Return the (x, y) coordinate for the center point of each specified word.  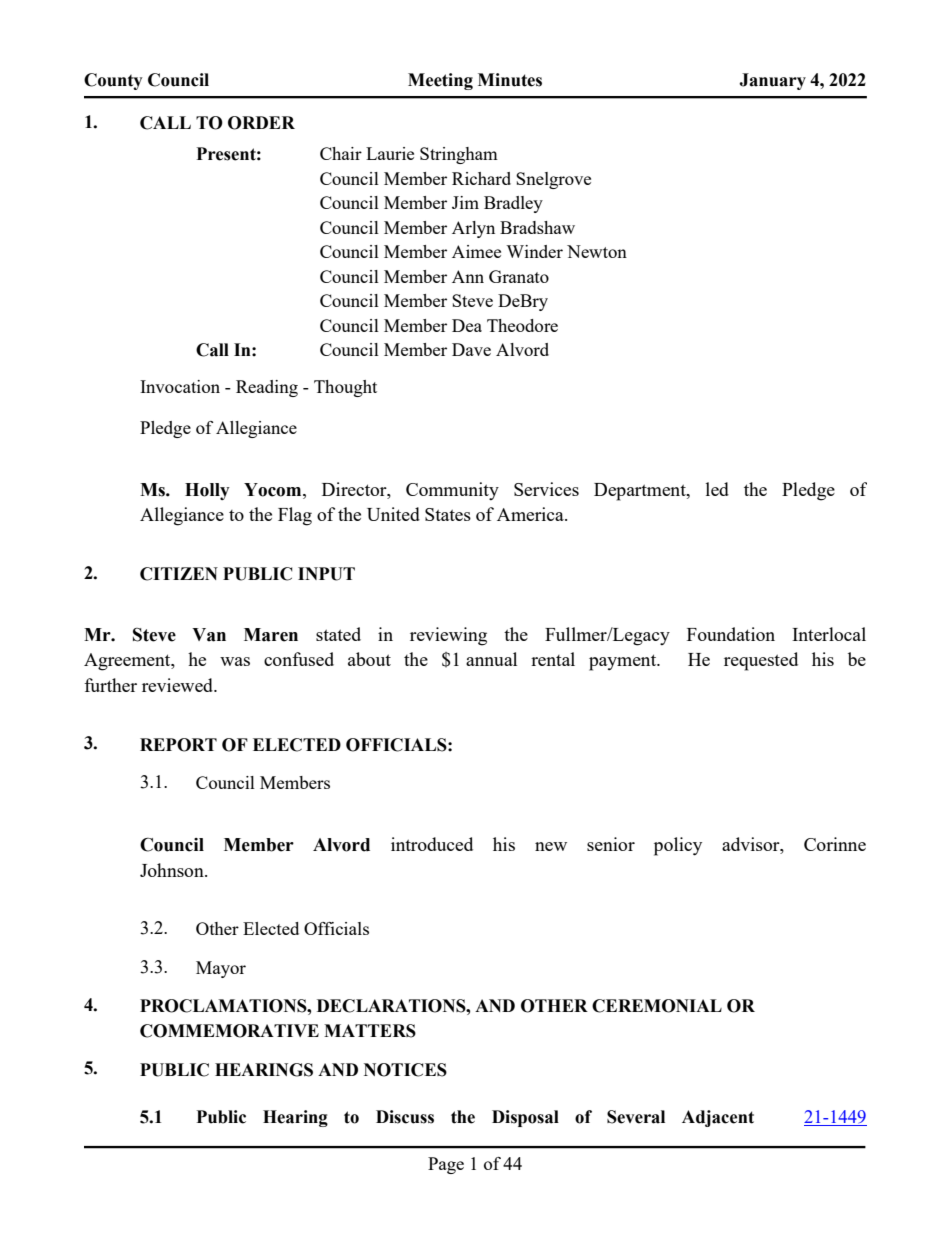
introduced (432, 844)
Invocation (180, 386)
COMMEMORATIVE (229, 1031)
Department (641, 492)
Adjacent (718, 1118)
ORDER (261, 123)
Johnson (173, 870)
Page (446, 1165)
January (772, 81)
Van (209, 635)
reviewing (448, 636)
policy (678, 846)
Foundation (731, 634)
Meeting (440, 81)
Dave (471, 349)
